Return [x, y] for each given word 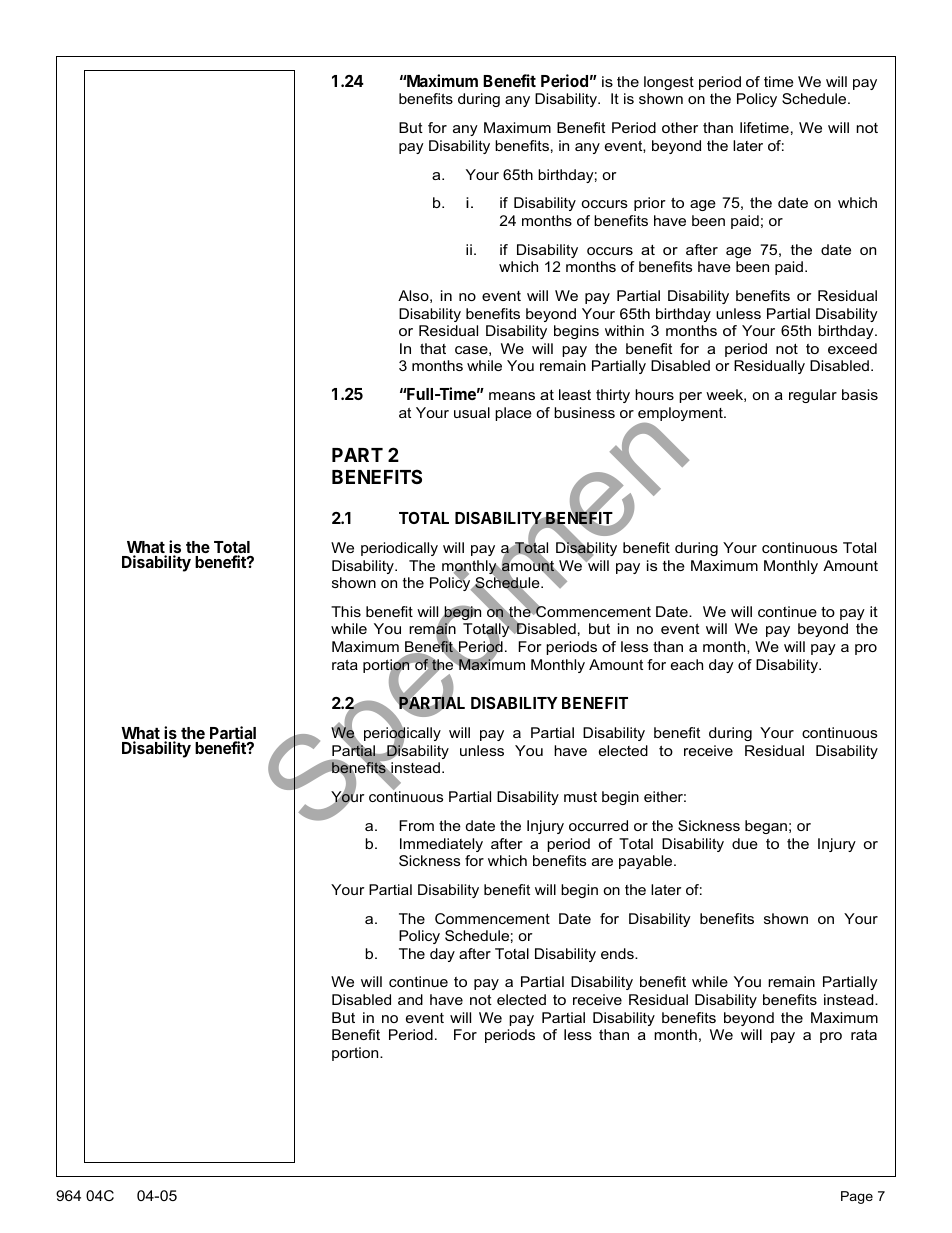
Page [857, 1197]
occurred [598, 825]
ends [618, 953]
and [410, 999]
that [433, 348]
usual [472, 412]
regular [813, 396]
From [416, 825]
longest [669, 83]
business [584, 412]
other [680, 127]
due [745, 843]
